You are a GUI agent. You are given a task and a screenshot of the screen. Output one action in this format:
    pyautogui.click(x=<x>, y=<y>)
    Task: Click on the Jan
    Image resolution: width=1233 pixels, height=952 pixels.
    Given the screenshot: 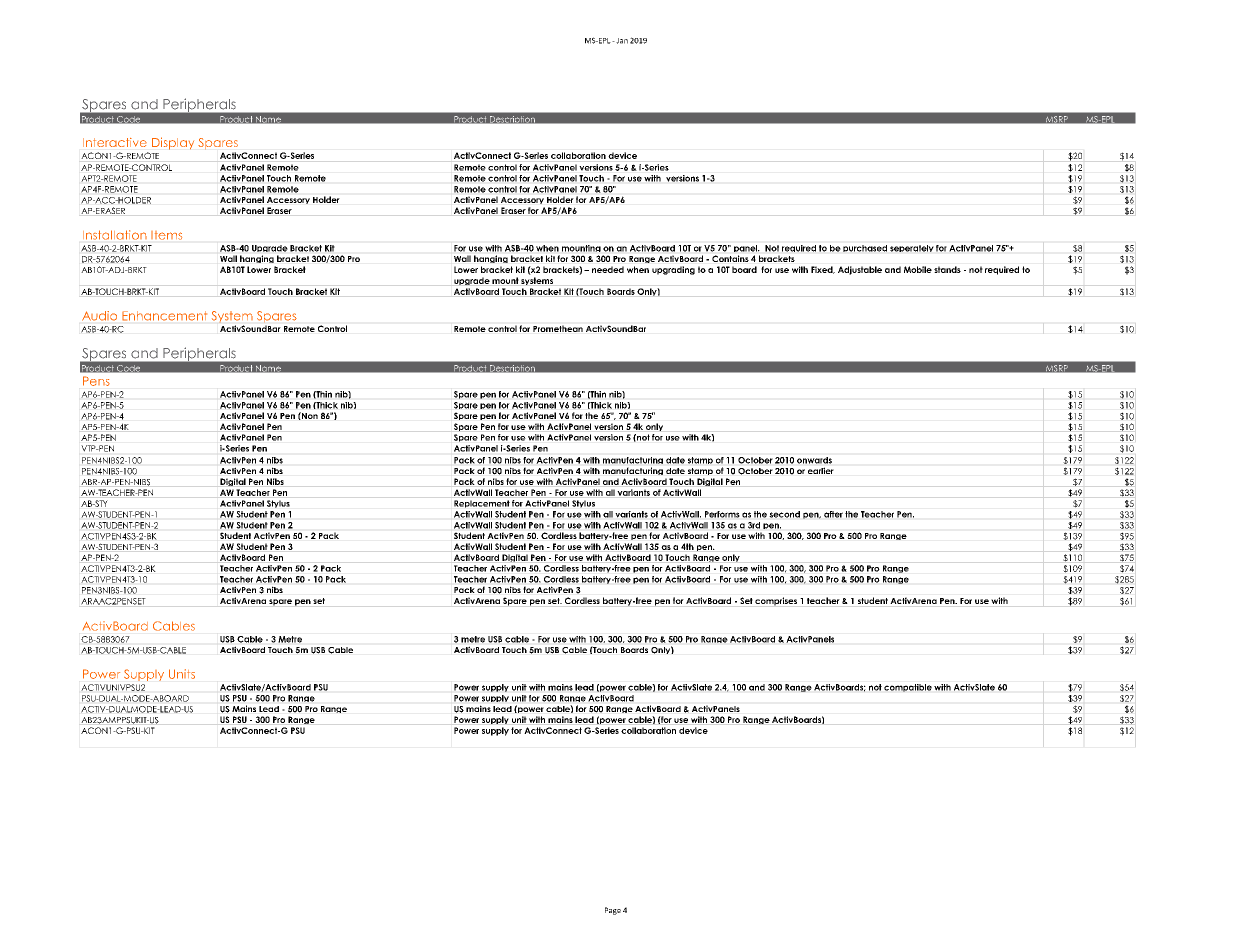 What is the action you would take?
    pyautogui.click(x=621, y=41)
